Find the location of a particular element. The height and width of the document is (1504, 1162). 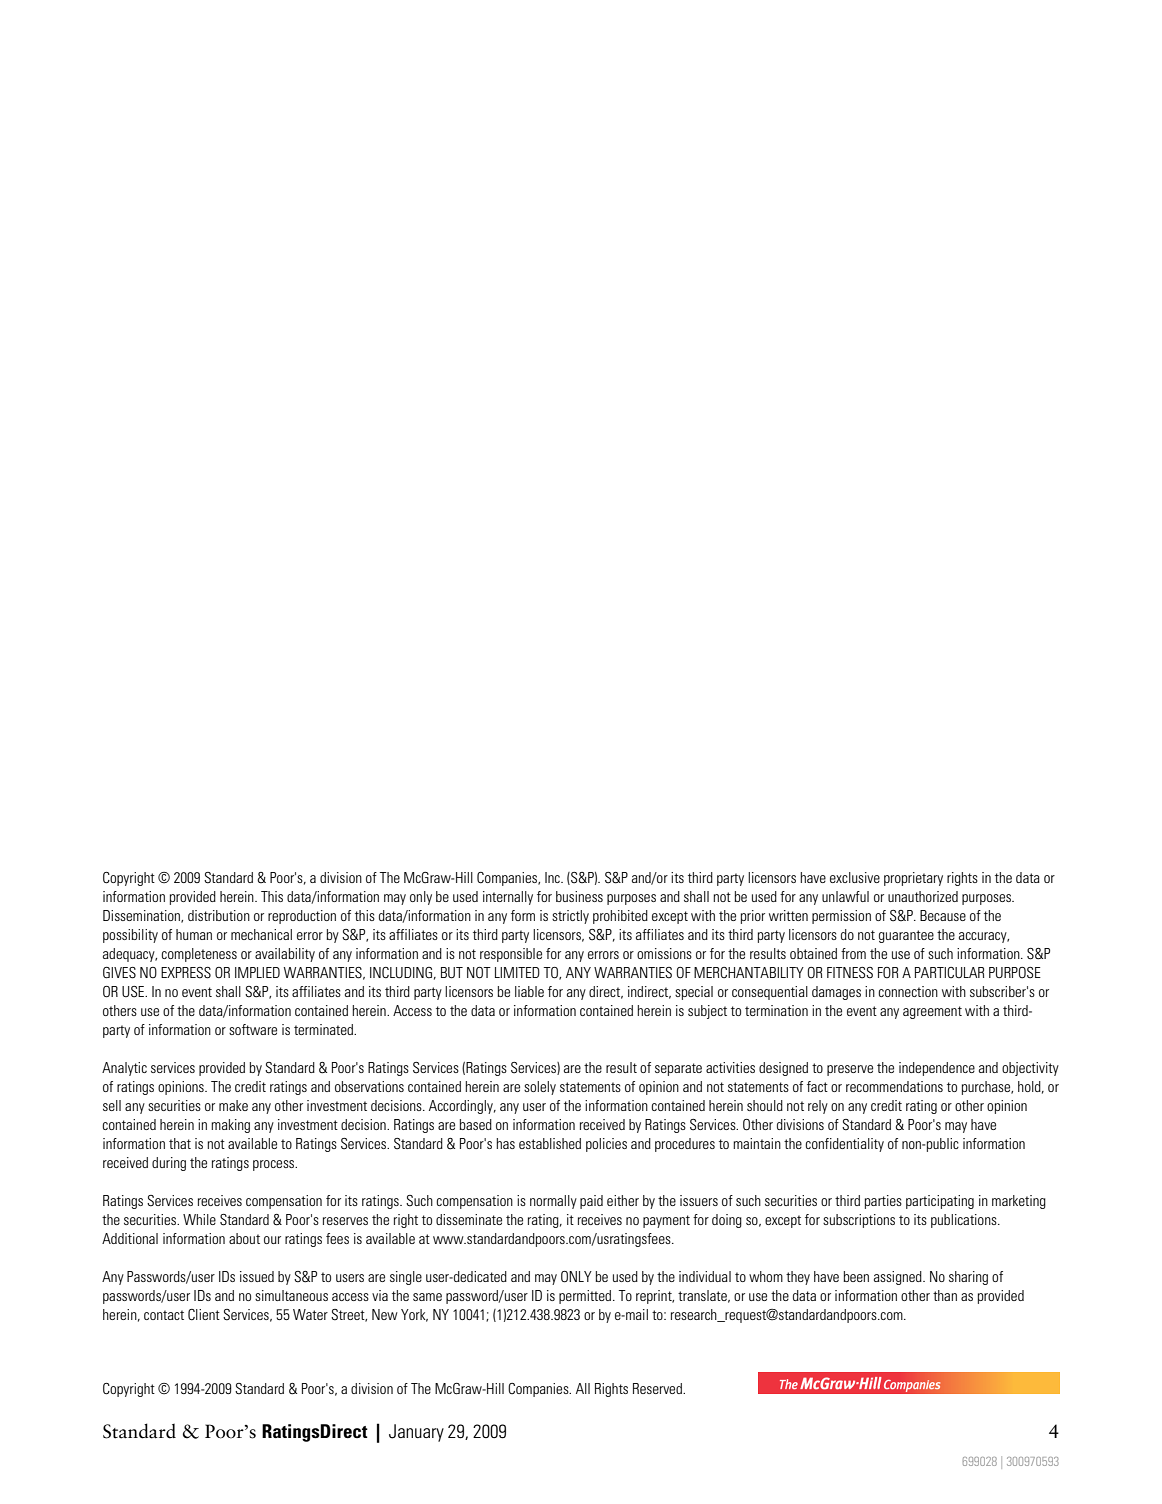

payment is located at coordinates (666, 1221).
